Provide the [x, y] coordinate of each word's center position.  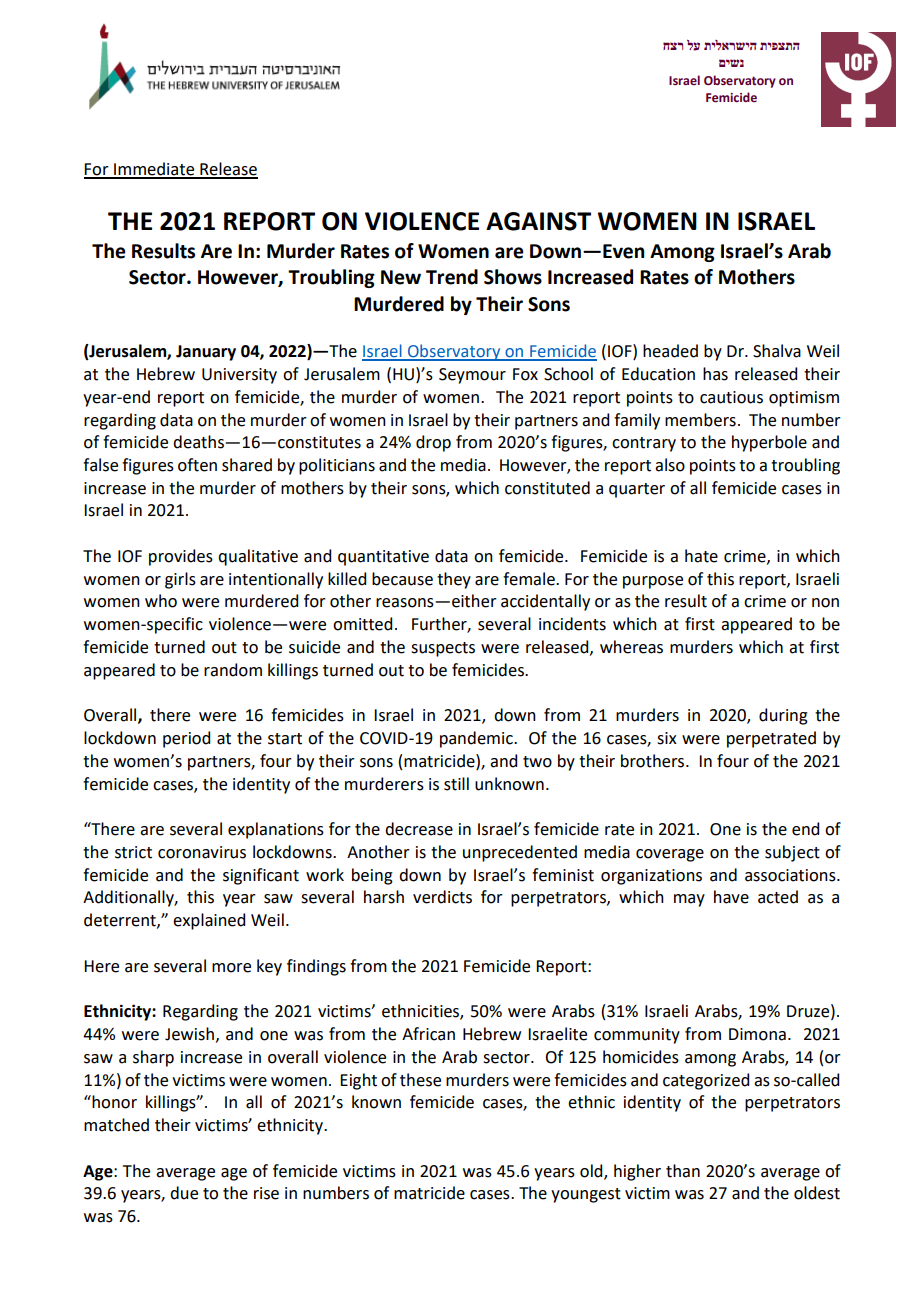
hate [701, 556]
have [731, 897]
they [454, 580]
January [206, 353]
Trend [452, 277]
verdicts [442, 897]
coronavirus [202, 852]
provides [181, 557]
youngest [586, 1195]
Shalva [777, 351]
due [184, 1193]
